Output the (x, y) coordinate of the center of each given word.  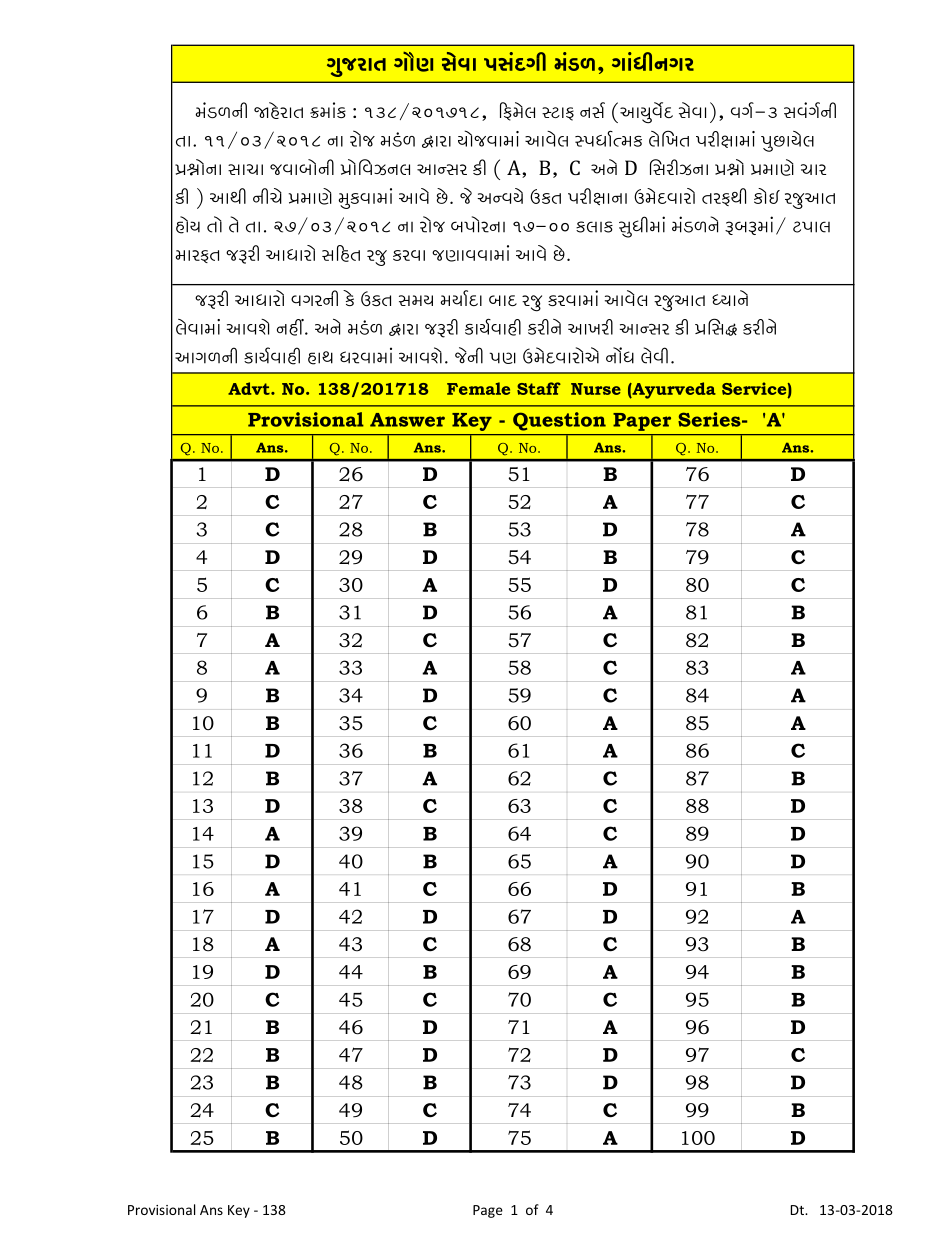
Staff (539, 388)
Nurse (596, 389)
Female (478, 388)
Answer (407, 420)
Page (488, 1211)
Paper (642, 422)
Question (559, 421)
